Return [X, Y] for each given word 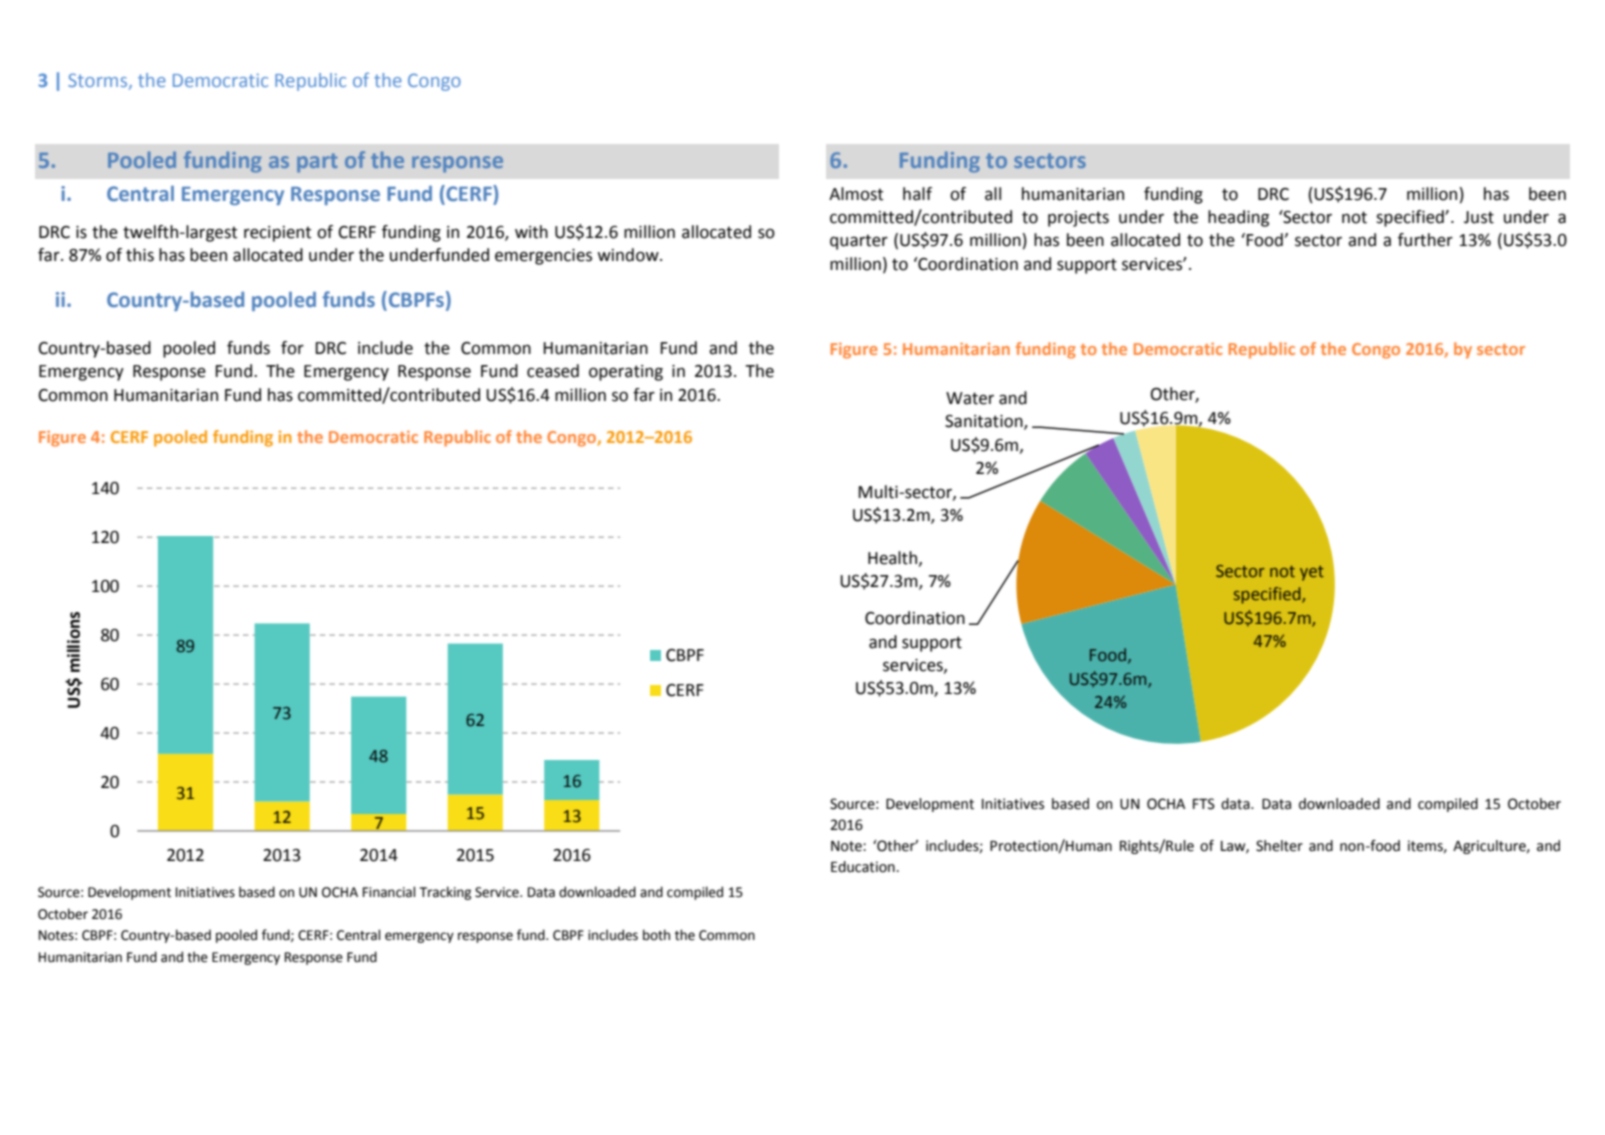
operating [626, 373]
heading [1238, 218]
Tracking [445, 893]
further [1425, 240]
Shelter [1279, 846]
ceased [553, 371]
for [292, 348]
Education [863, 867]
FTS [1204, 804]
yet [1312, 573]
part [317, 163]
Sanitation [985, 422]
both [656, 935]
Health [892, 558]
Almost [856, 194]
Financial [389, 892]
